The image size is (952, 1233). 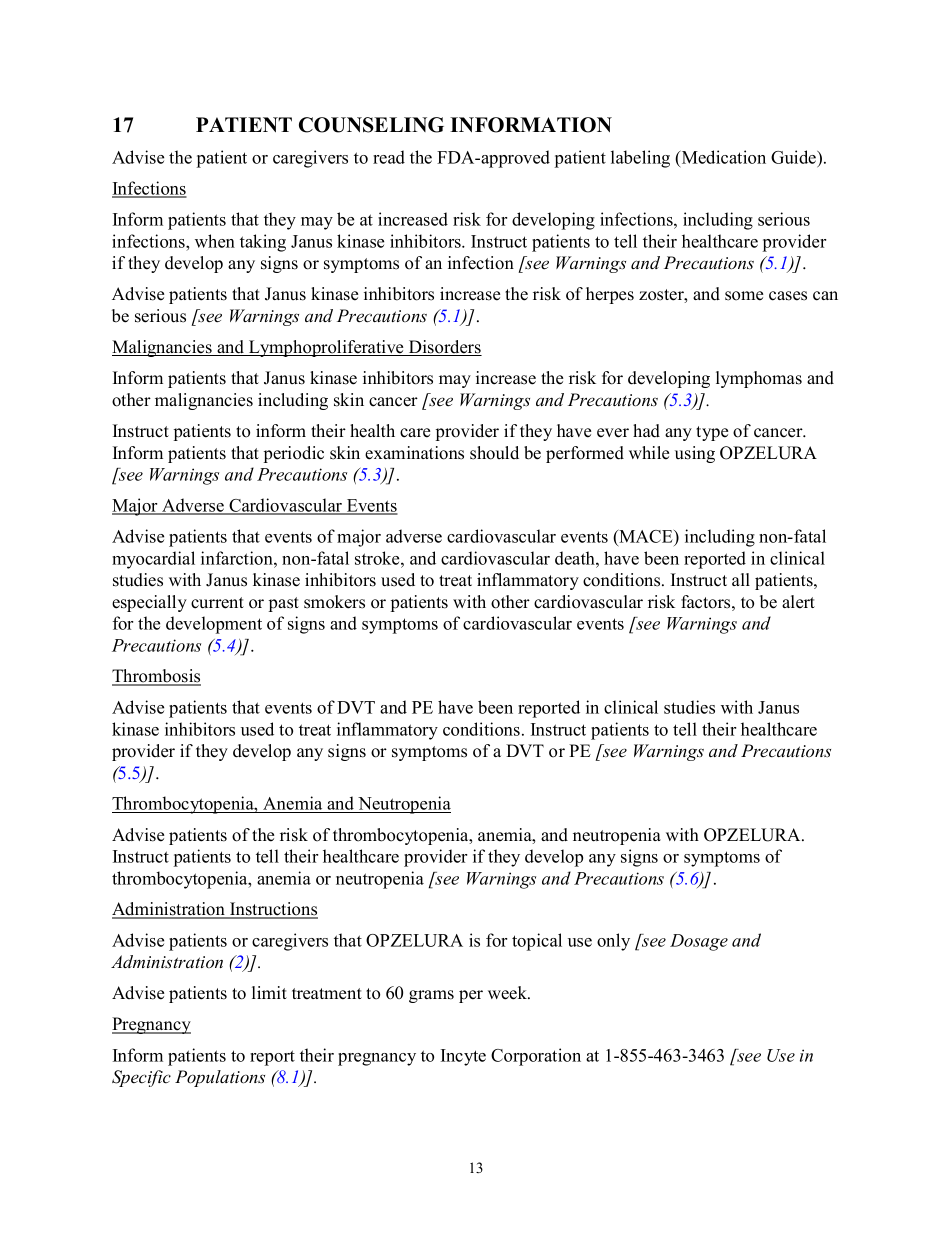 I want to click on Medication, so click(x=722, y=158).
